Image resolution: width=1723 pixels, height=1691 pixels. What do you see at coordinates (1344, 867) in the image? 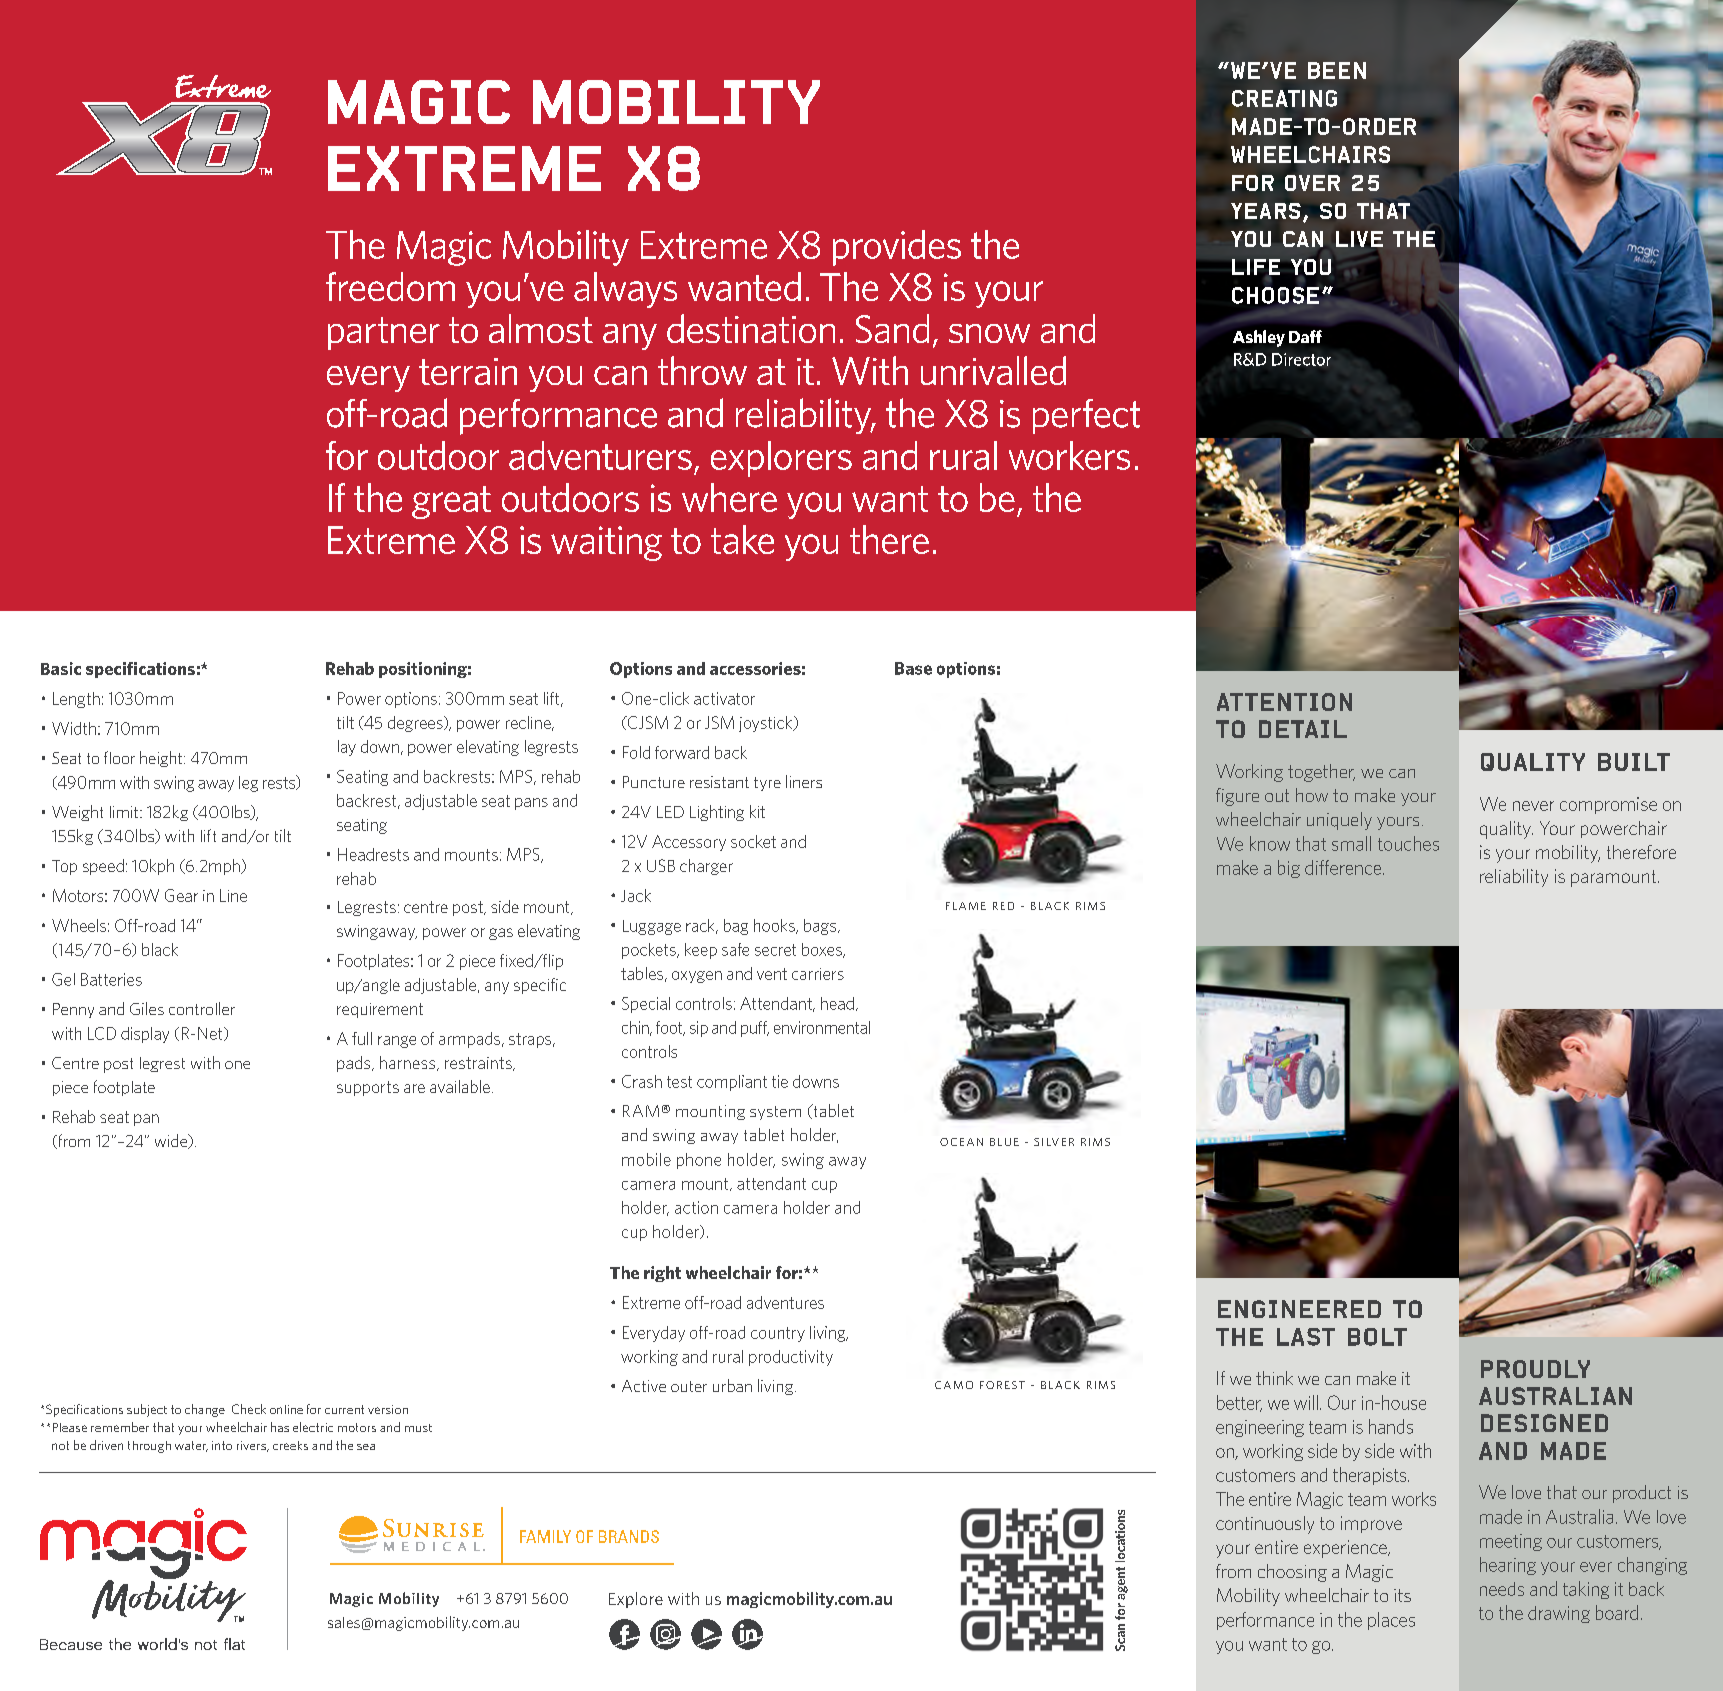
I see `difference` at bounding box center [1344, 867].
